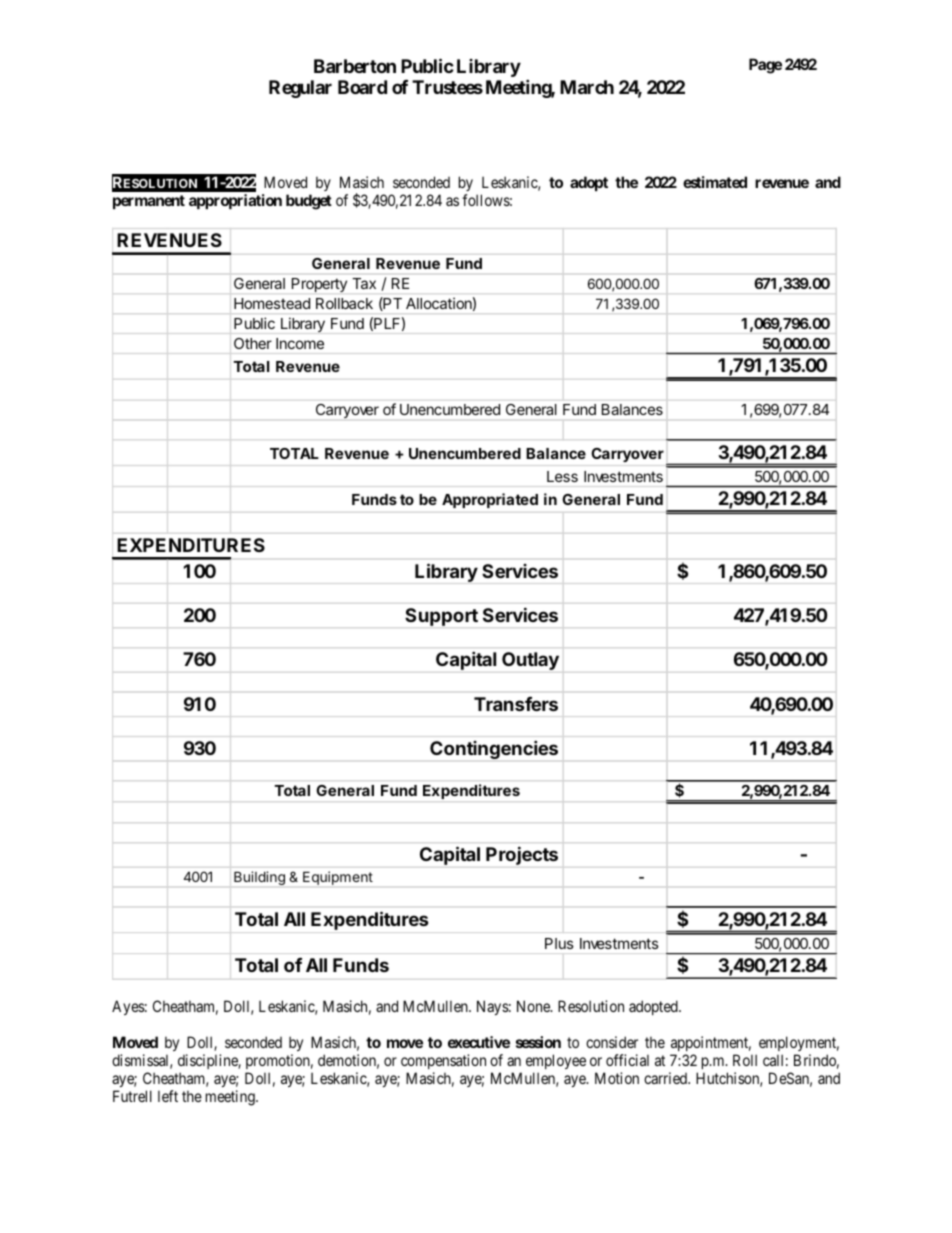 The width and height of the screenshot is (952, 1233). Describe the element at coordinates (443, 1061) in the screenshot. I see `compensation` at that location.
